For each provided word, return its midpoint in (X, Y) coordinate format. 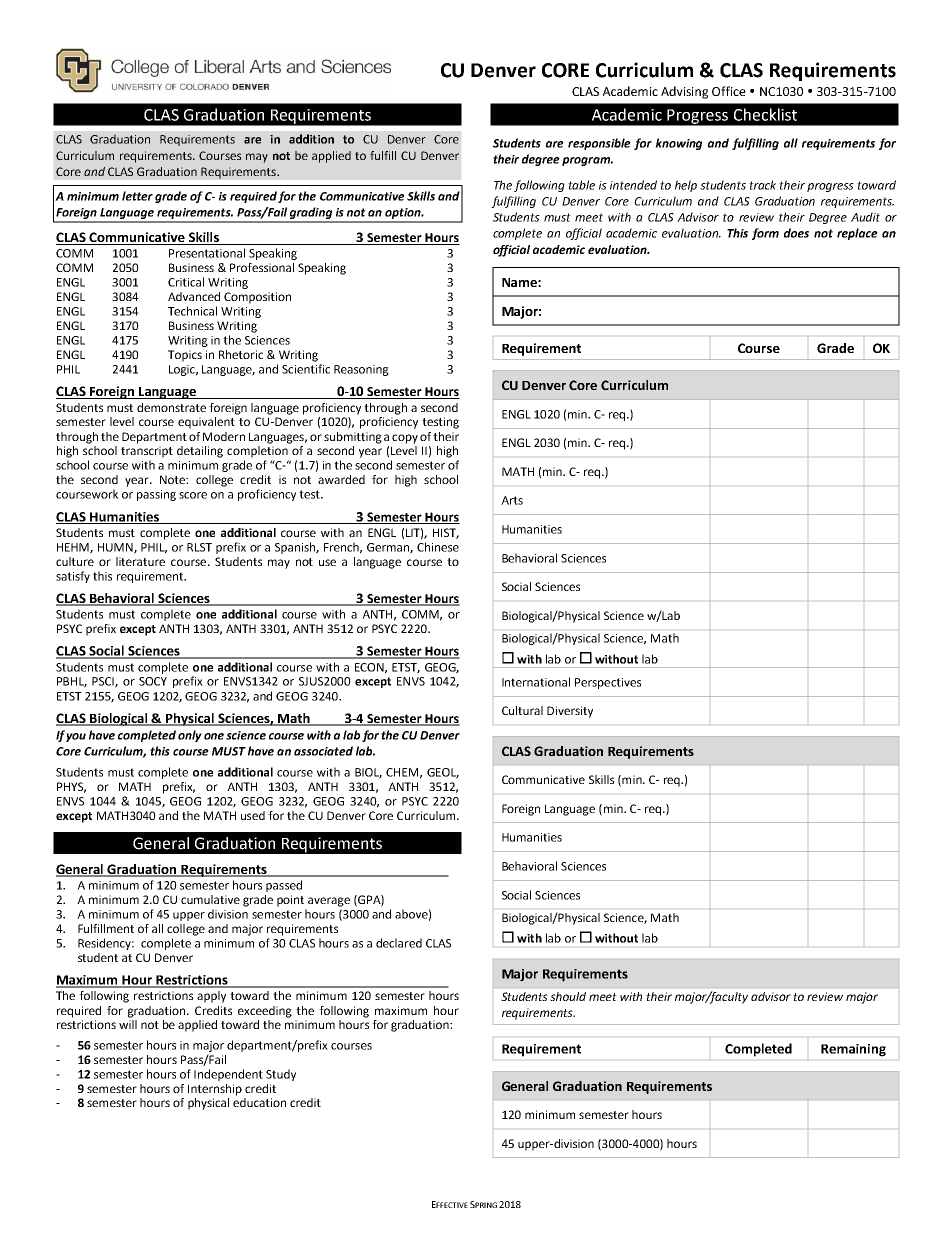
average (329, 902)
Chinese (438, 547)
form (765, 234)
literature (140, 561)
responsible (599, 144)
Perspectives (608, 683)
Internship (215, 1090)
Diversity (570, 712)
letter (137, 196)
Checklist (765, 114)
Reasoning (361, 370)
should (568, 996)
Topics (185, 356)
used (253, 815)
